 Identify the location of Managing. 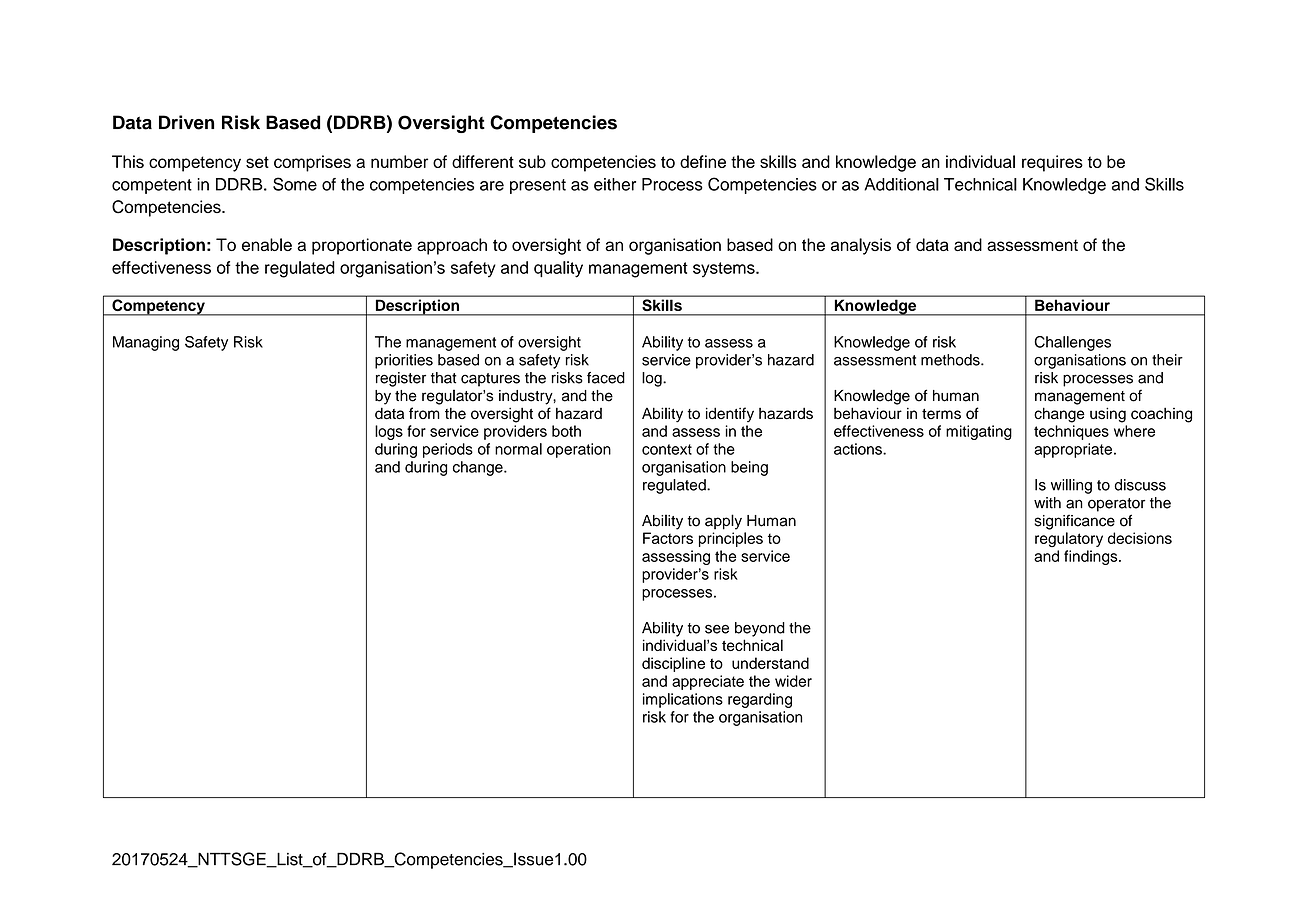
(146, 343).
